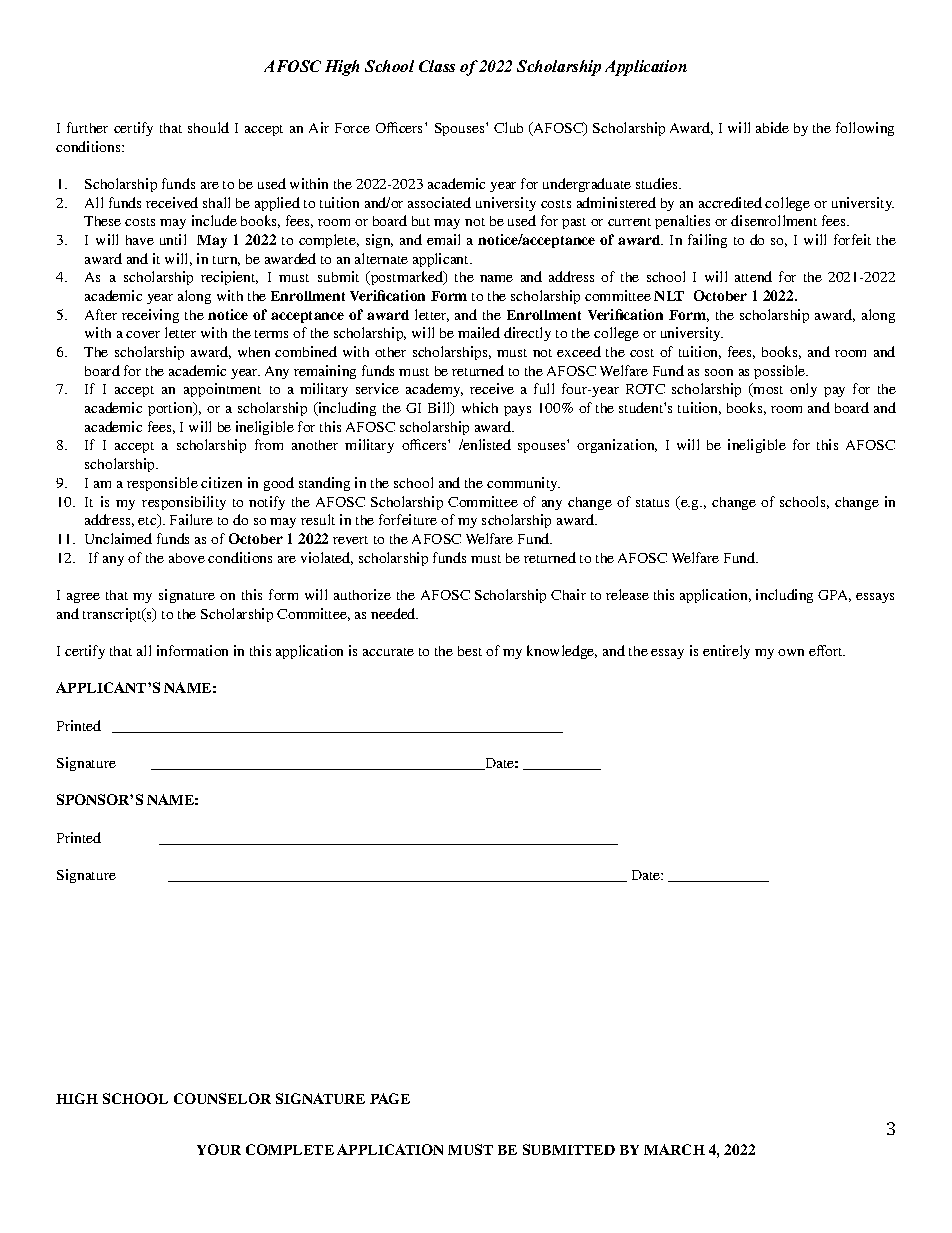 This screenshot has width=952, height=1233. I want to click on should, so click(208, 127).
